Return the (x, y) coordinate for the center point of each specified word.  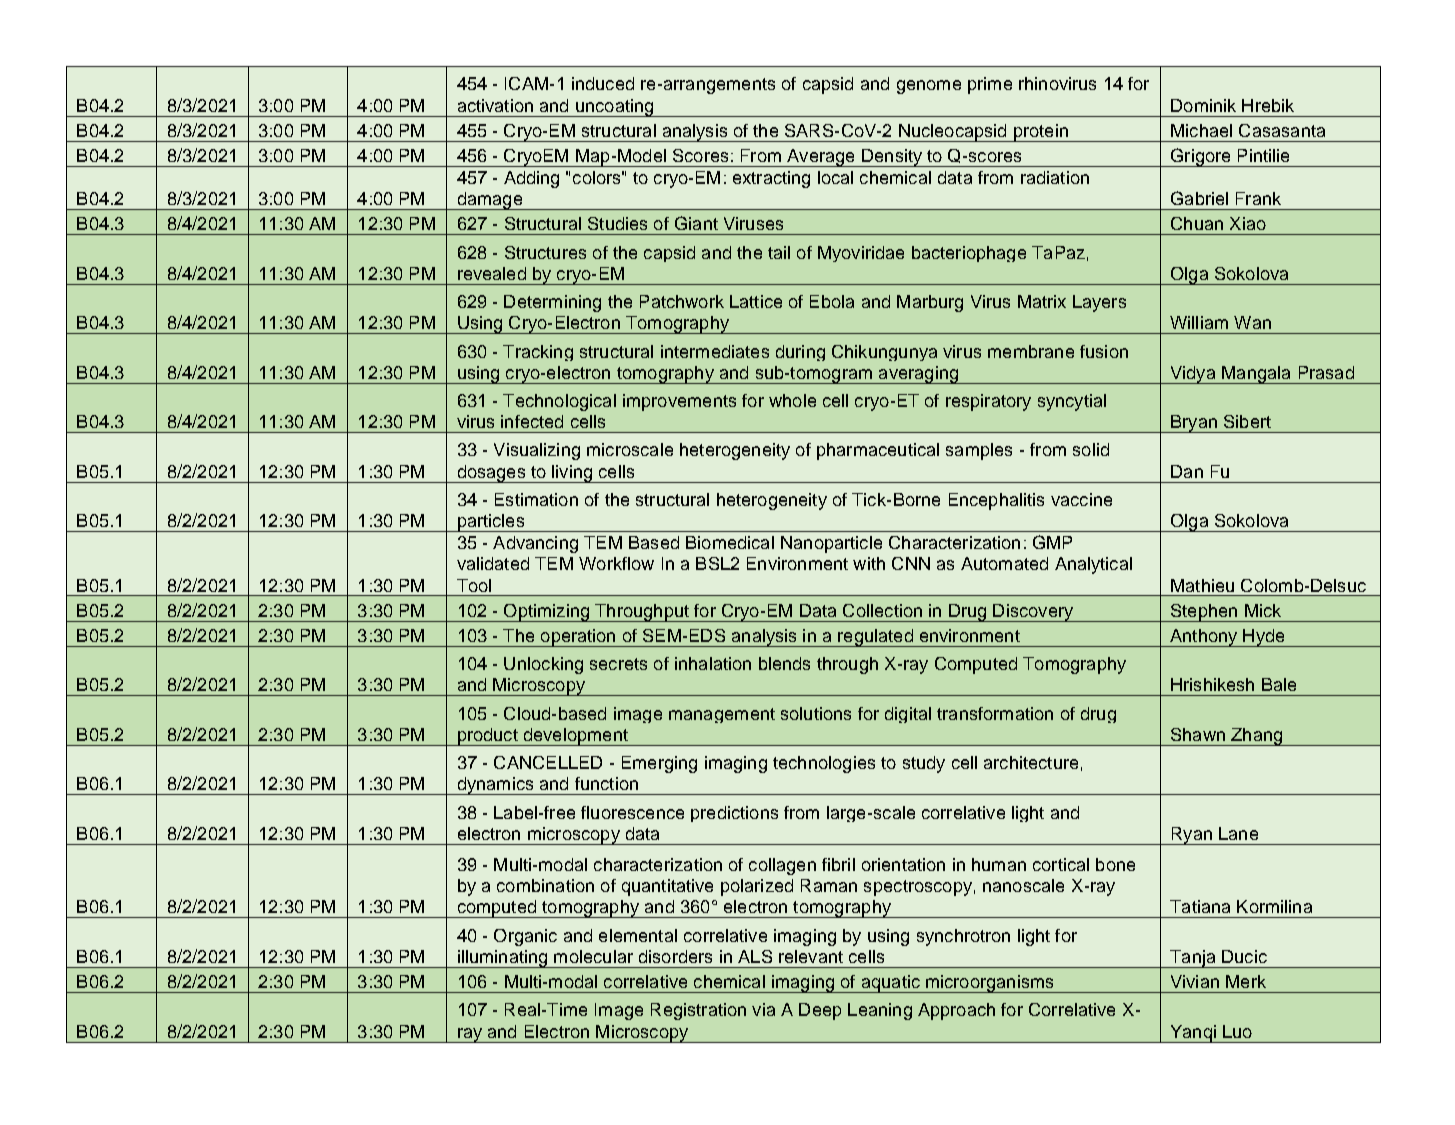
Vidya (1193, 375)
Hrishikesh (1212, 684)
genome (929, 87)
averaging (918, 375)
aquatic (890, 984)
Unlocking (543, 665)
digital (908, 715)
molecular (593, 956)
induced (603, 83)
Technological (559, 402)
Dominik (1203, 105)
